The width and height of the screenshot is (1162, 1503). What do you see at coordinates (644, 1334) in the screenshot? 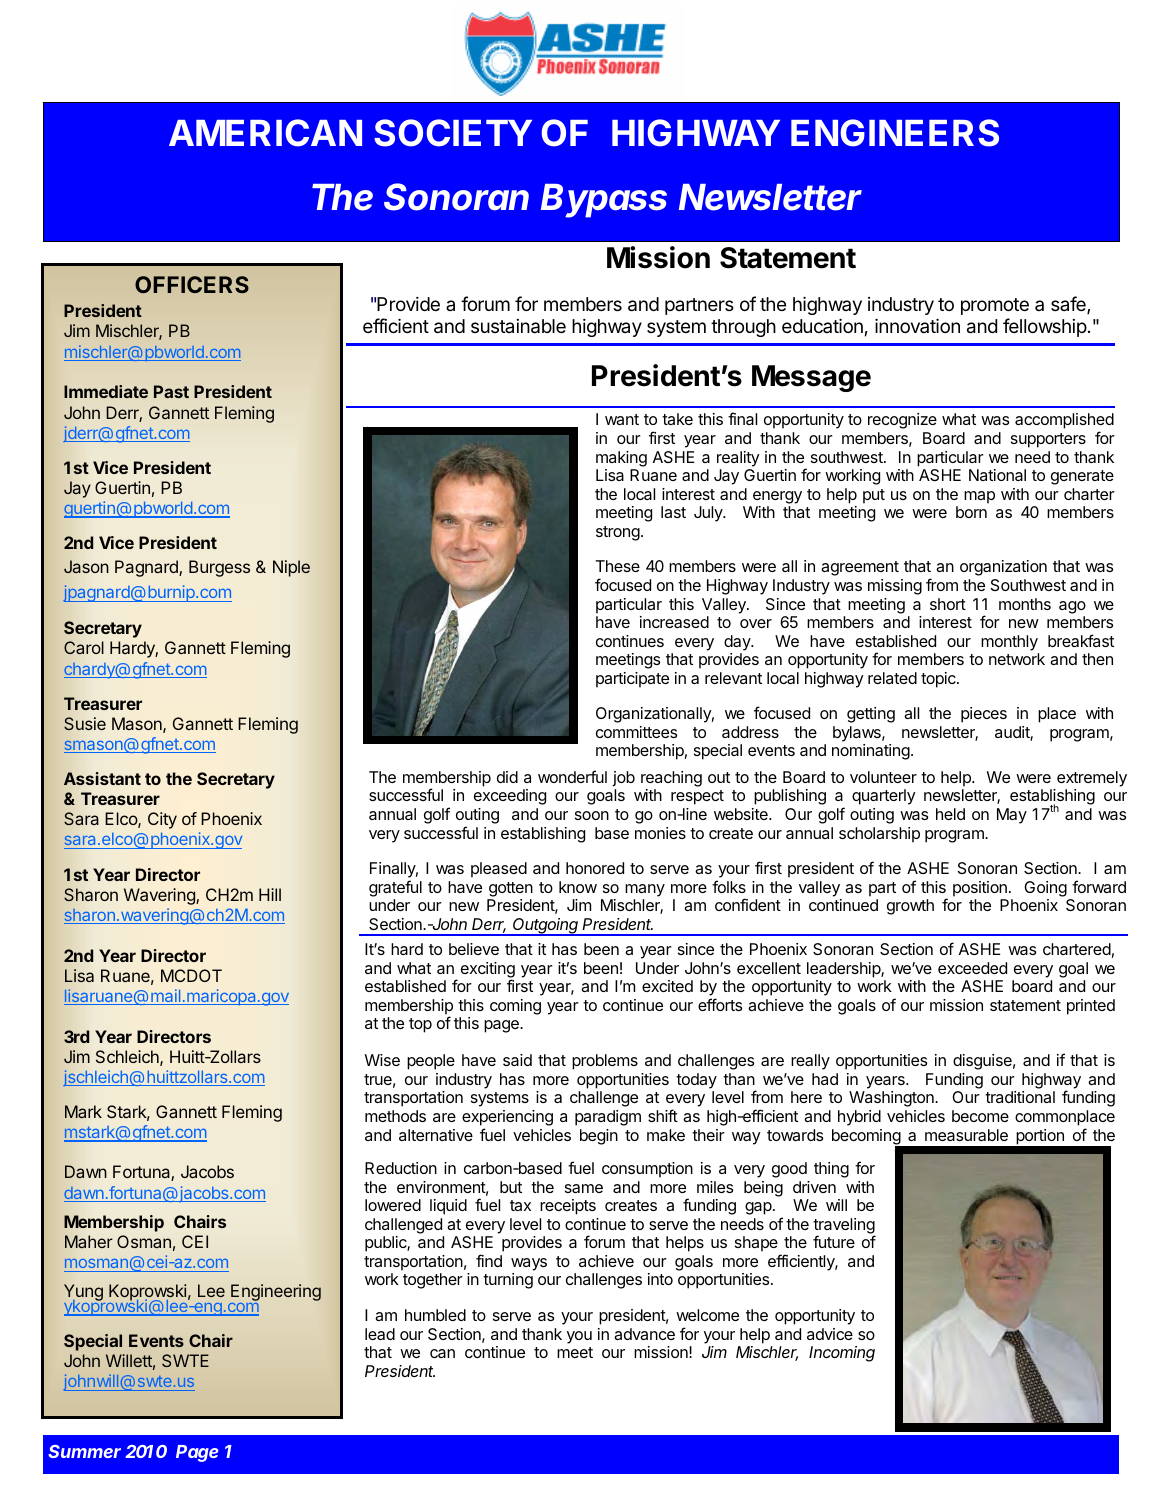
I see `advance` at bounding box center [644, 1334].
